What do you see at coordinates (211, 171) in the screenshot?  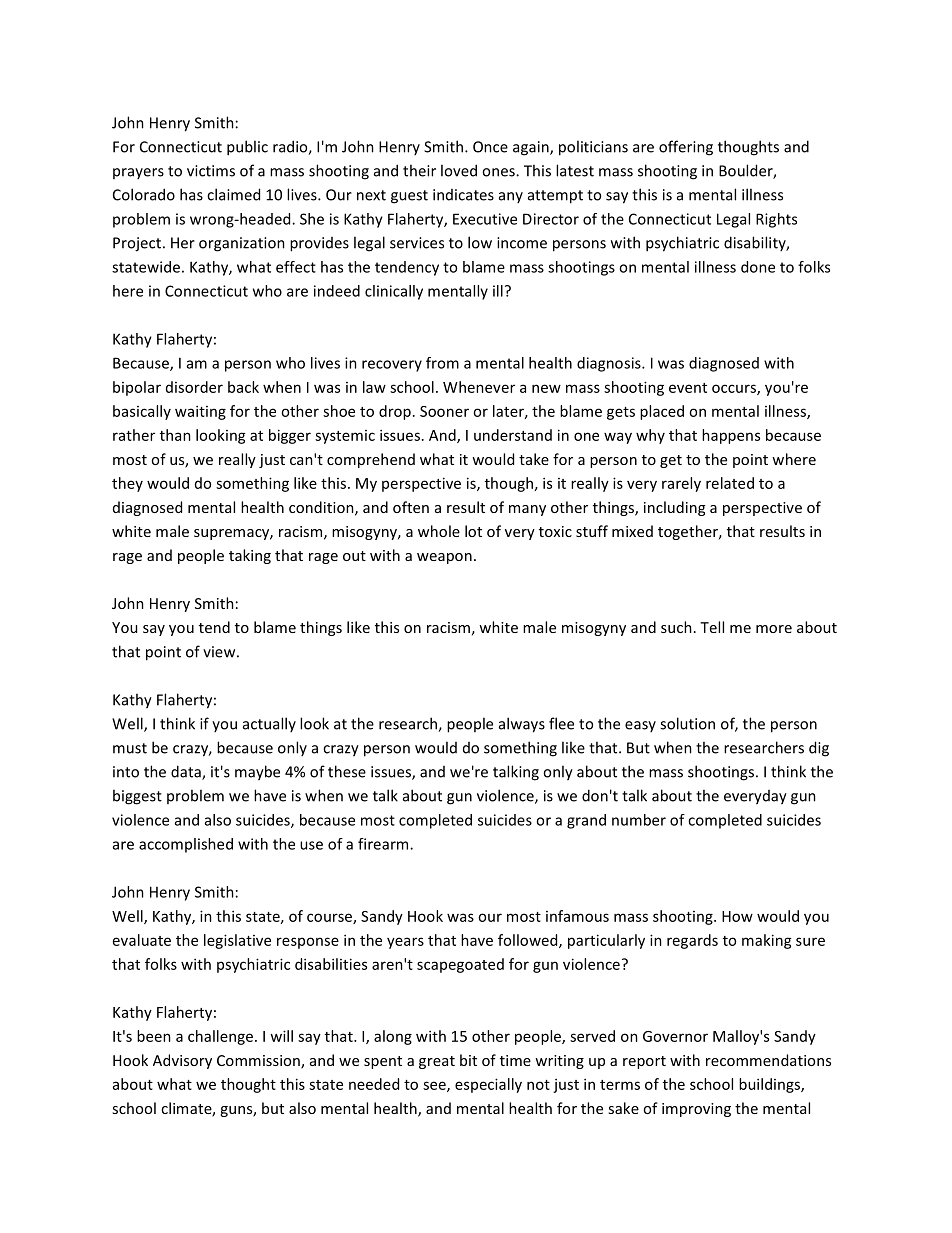 I see `victims` at bounding box center [211, 171].
